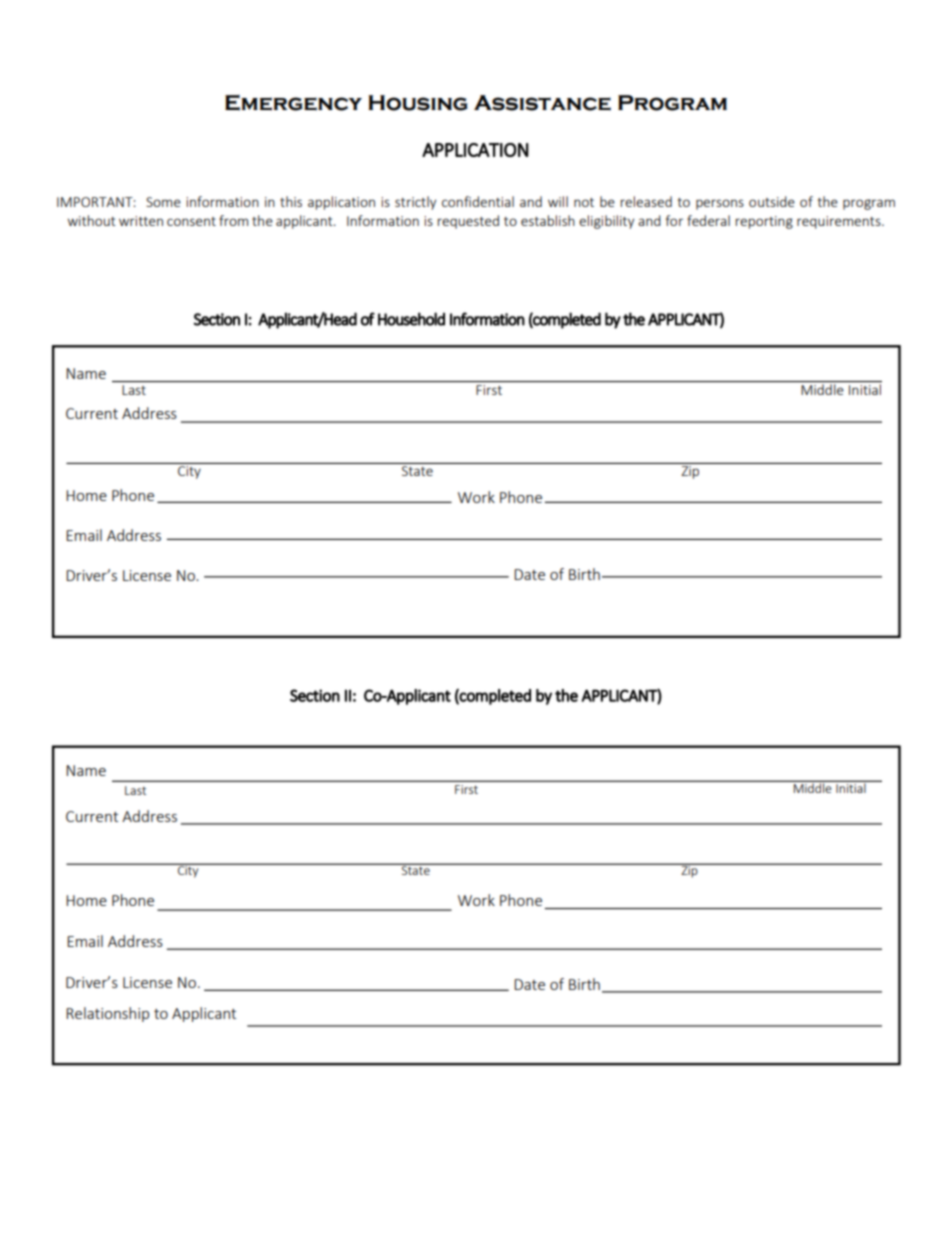  I want to click on persons, so click(720, 204).
